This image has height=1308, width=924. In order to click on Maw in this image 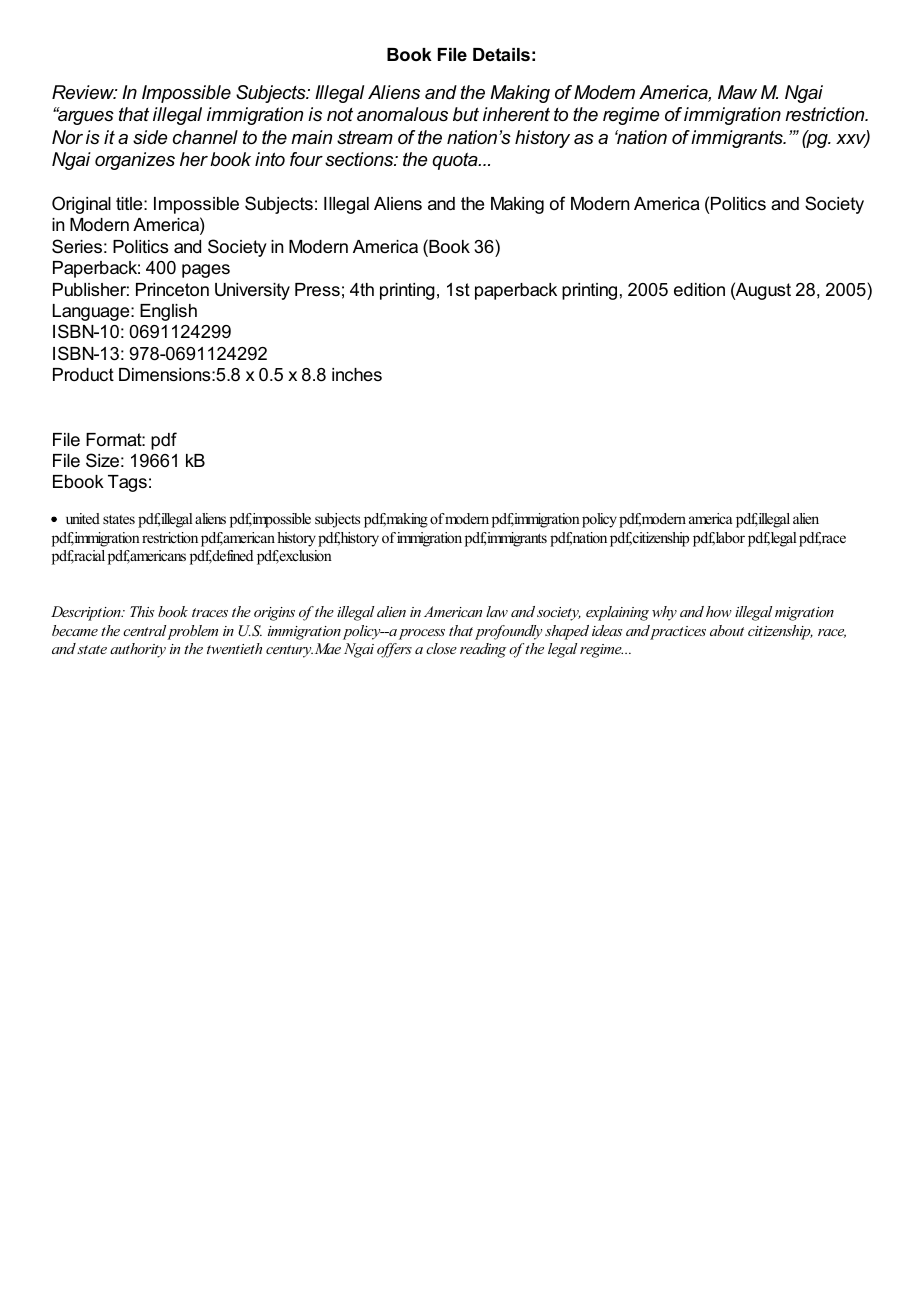, I will do `click(737, 92)`.
